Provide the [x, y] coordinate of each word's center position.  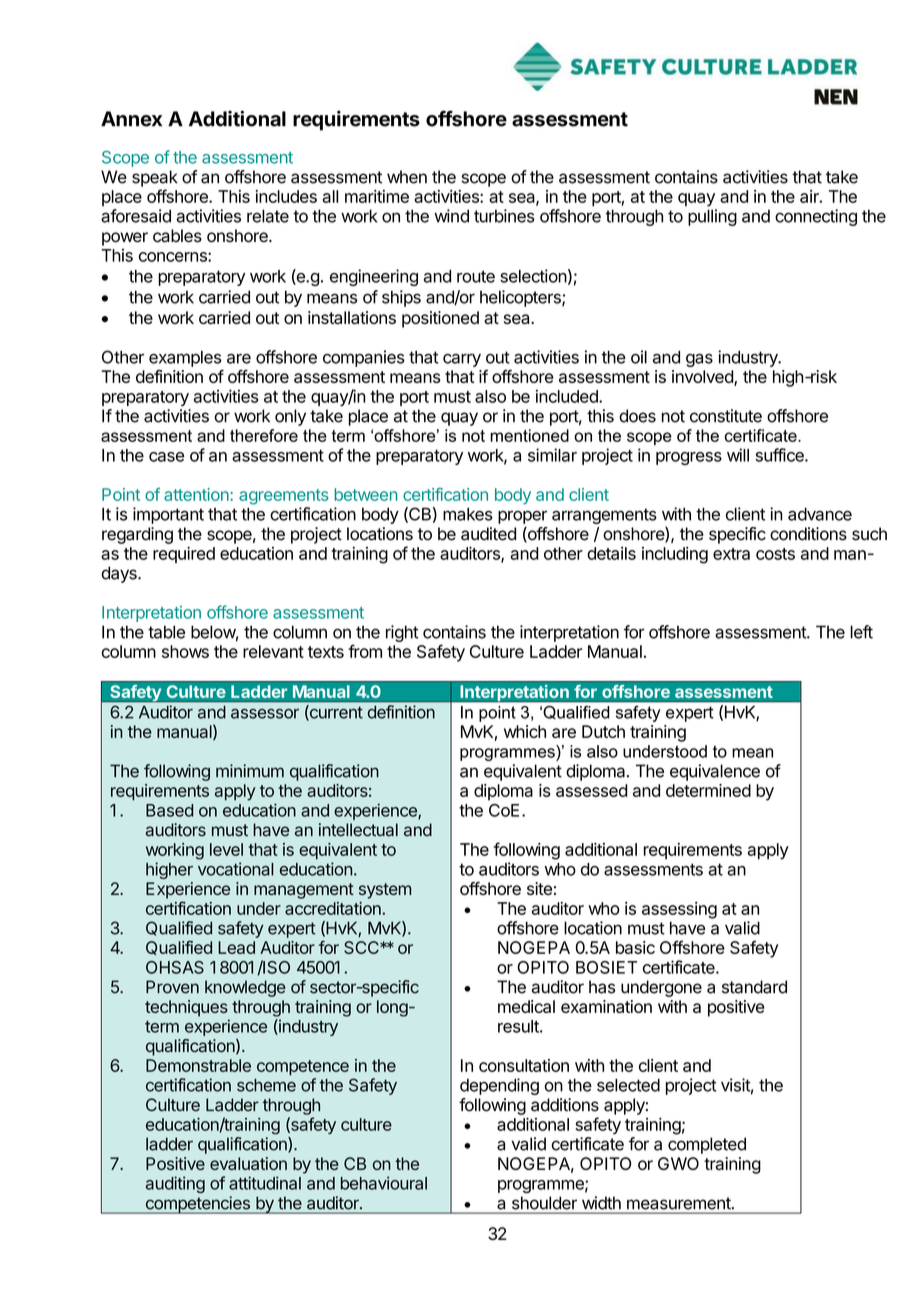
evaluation [248, 1163]
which [525, 731]
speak [155, 178]
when [407, 177]
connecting [816, 217]
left [861, 632]
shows [185, 651]
